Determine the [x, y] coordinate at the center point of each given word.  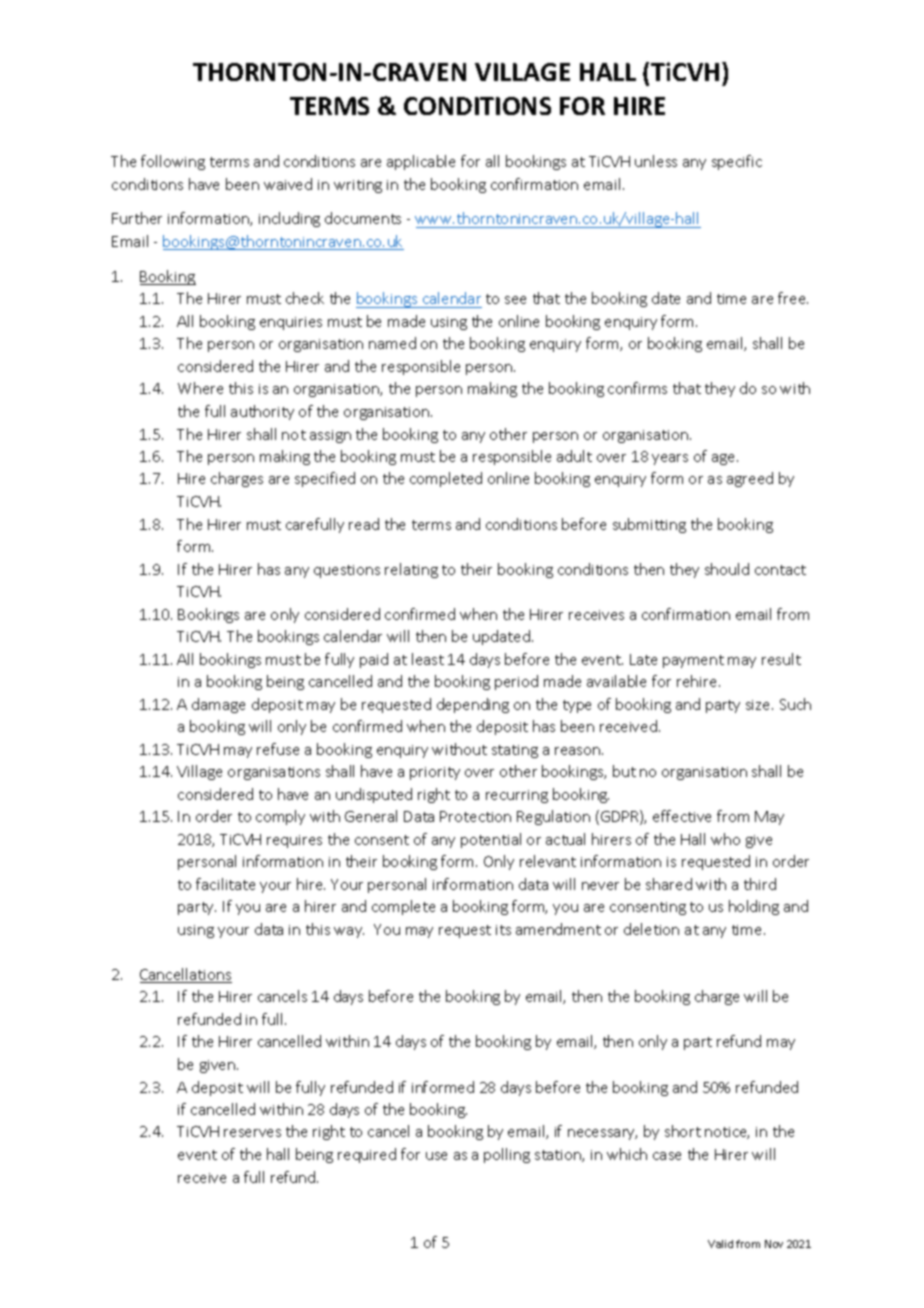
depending [473, 705]
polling [507, 1155]
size [759, 705]
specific [737, 162]
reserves [252, 1133]
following [173, 162]
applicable [421, 162]
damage [218, 705]
